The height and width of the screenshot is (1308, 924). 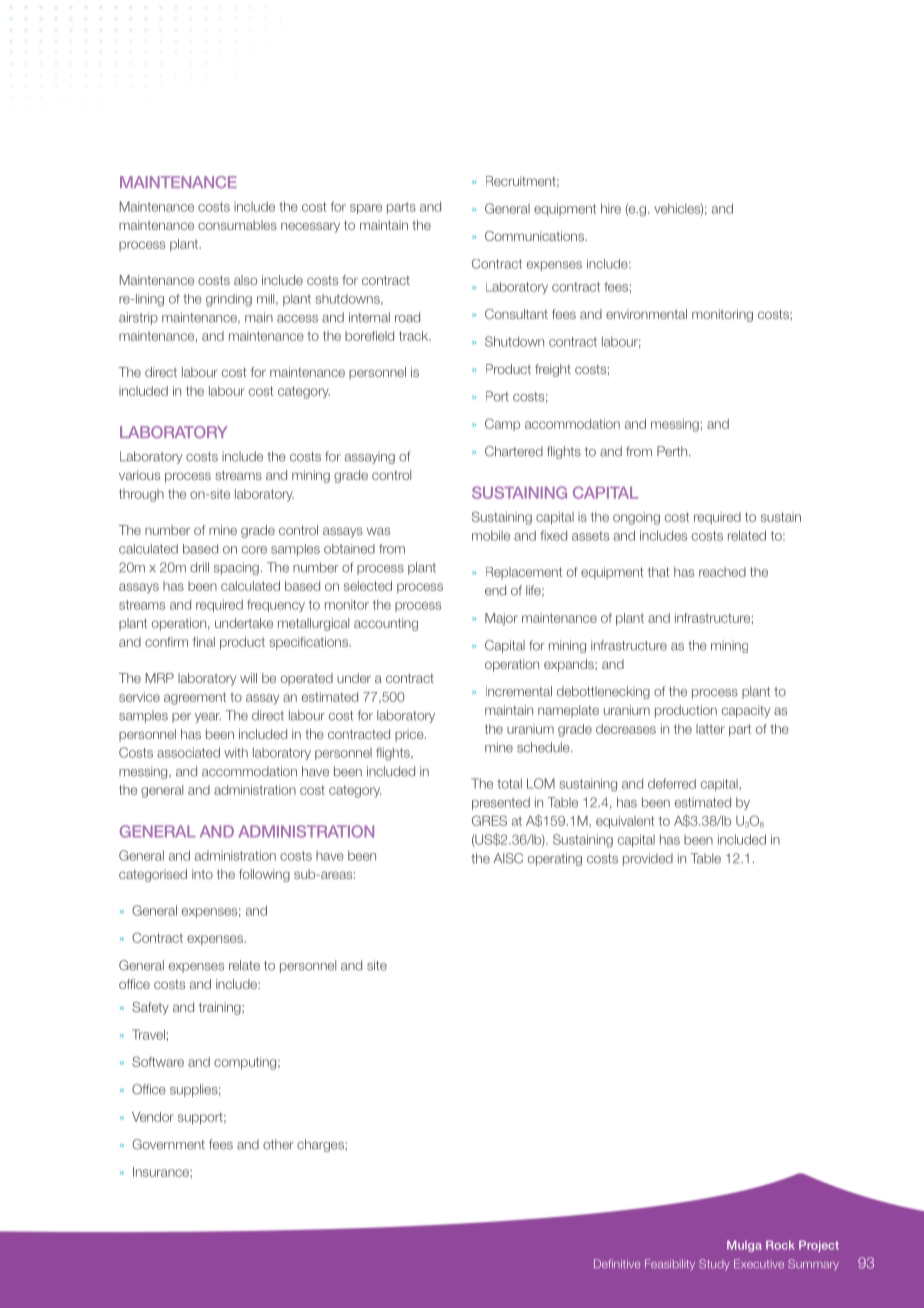 What do you see at coordinates (237, 225) in the screenshot?
I see `consumables` at bounding box center [237, 225].
